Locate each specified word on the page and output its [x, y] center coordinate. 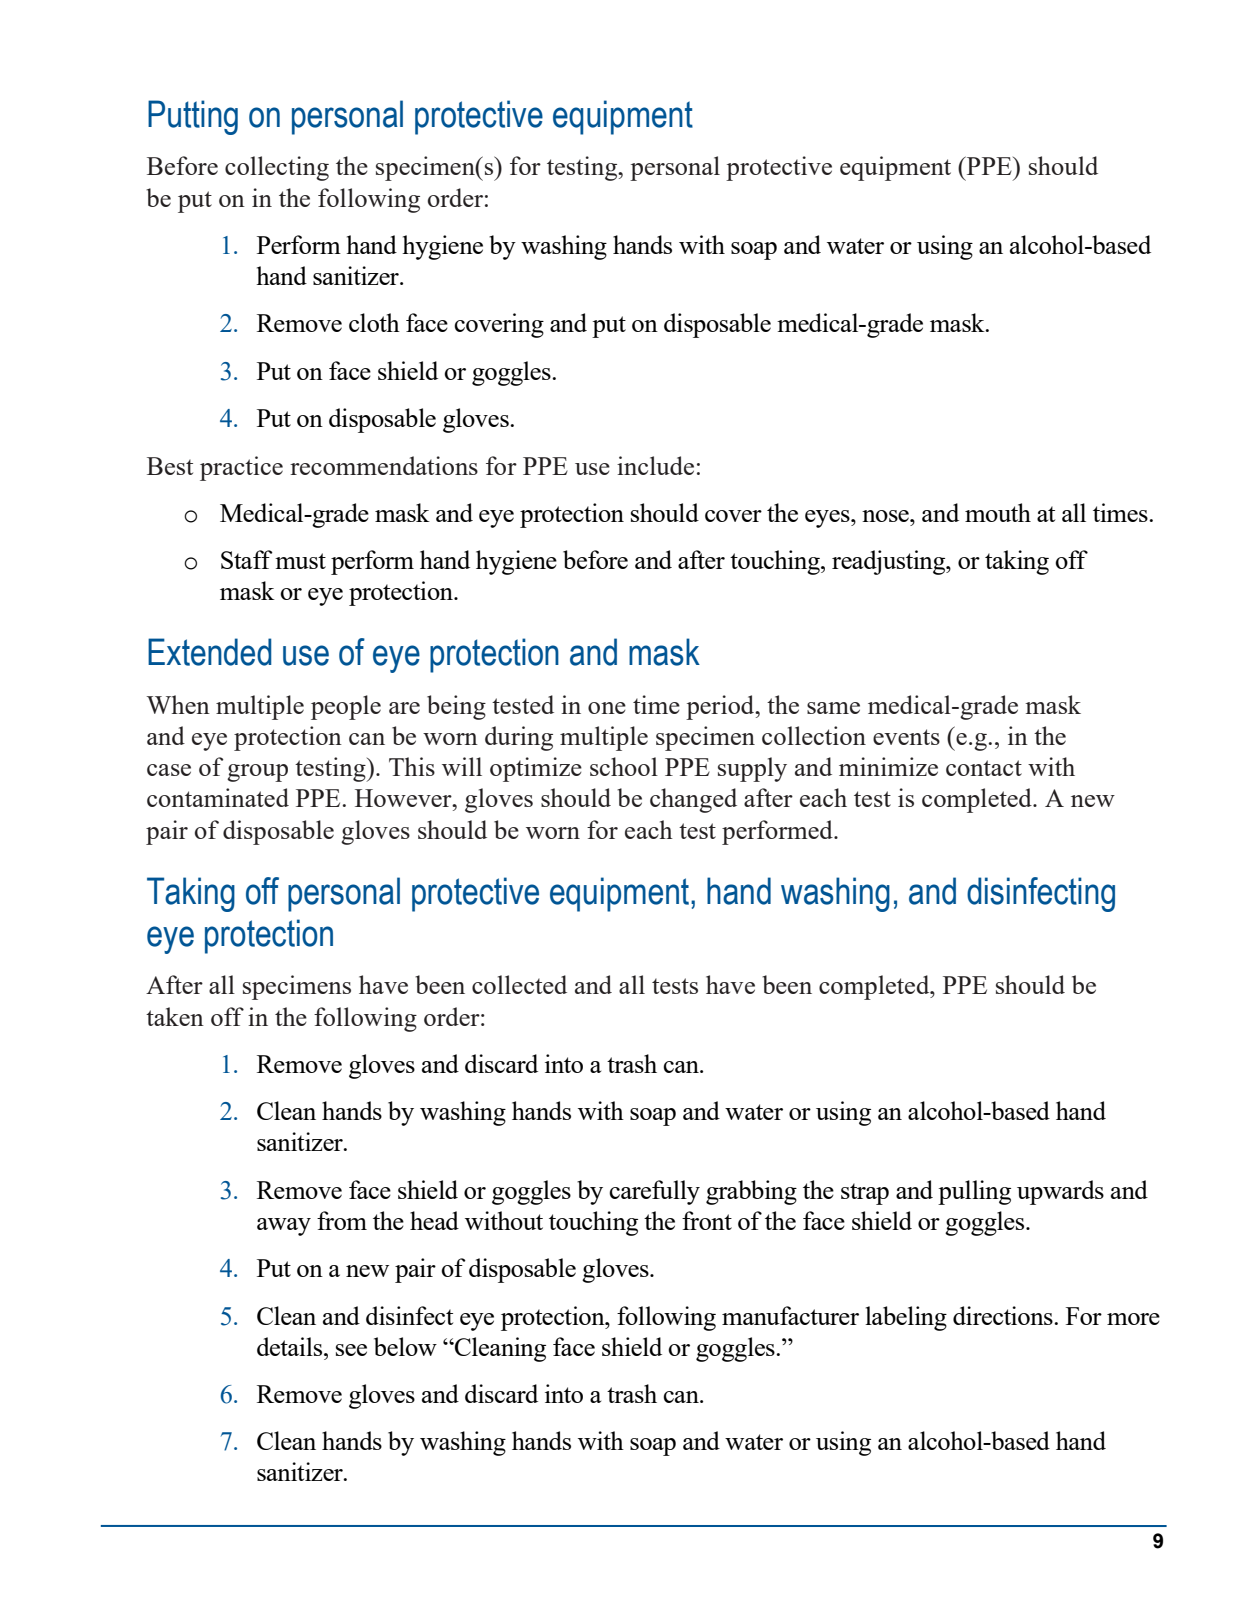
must [300, 561]
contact [984, 768]
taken [175, 1016]
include [655, 465]
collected [519, 984]
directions [1004, 1315]
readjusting [890, 562]
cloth [374, 322]
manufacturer [790, 1315]
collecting [277, 168]
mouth [998, 512]
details [291, 1346]
